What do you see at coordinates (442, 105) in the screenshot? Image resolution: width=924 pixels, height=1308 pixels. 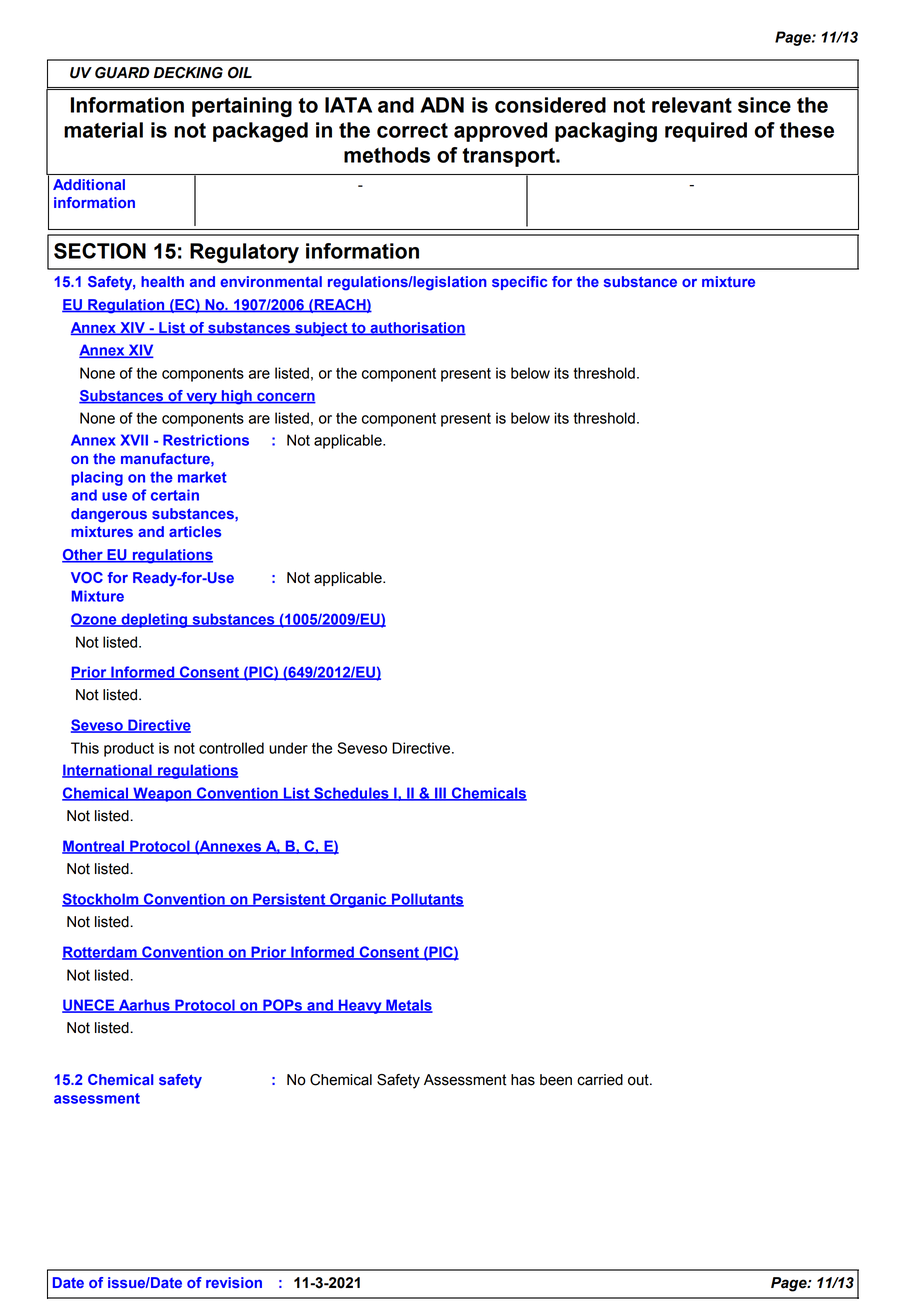 I see `ADN` at bounding box center [442, 105].
